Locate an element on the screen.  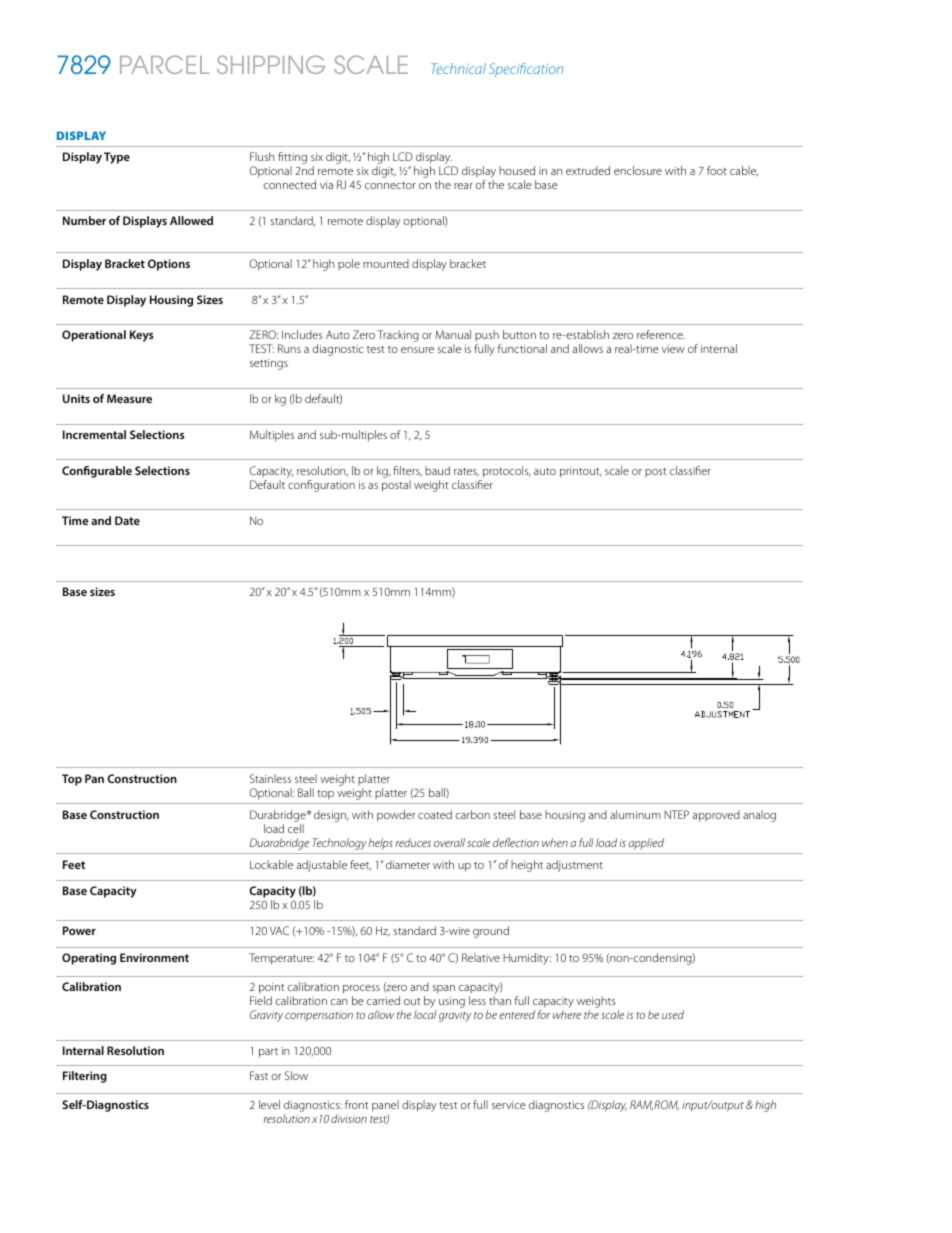
filters is located at coordinates (407, 471).
